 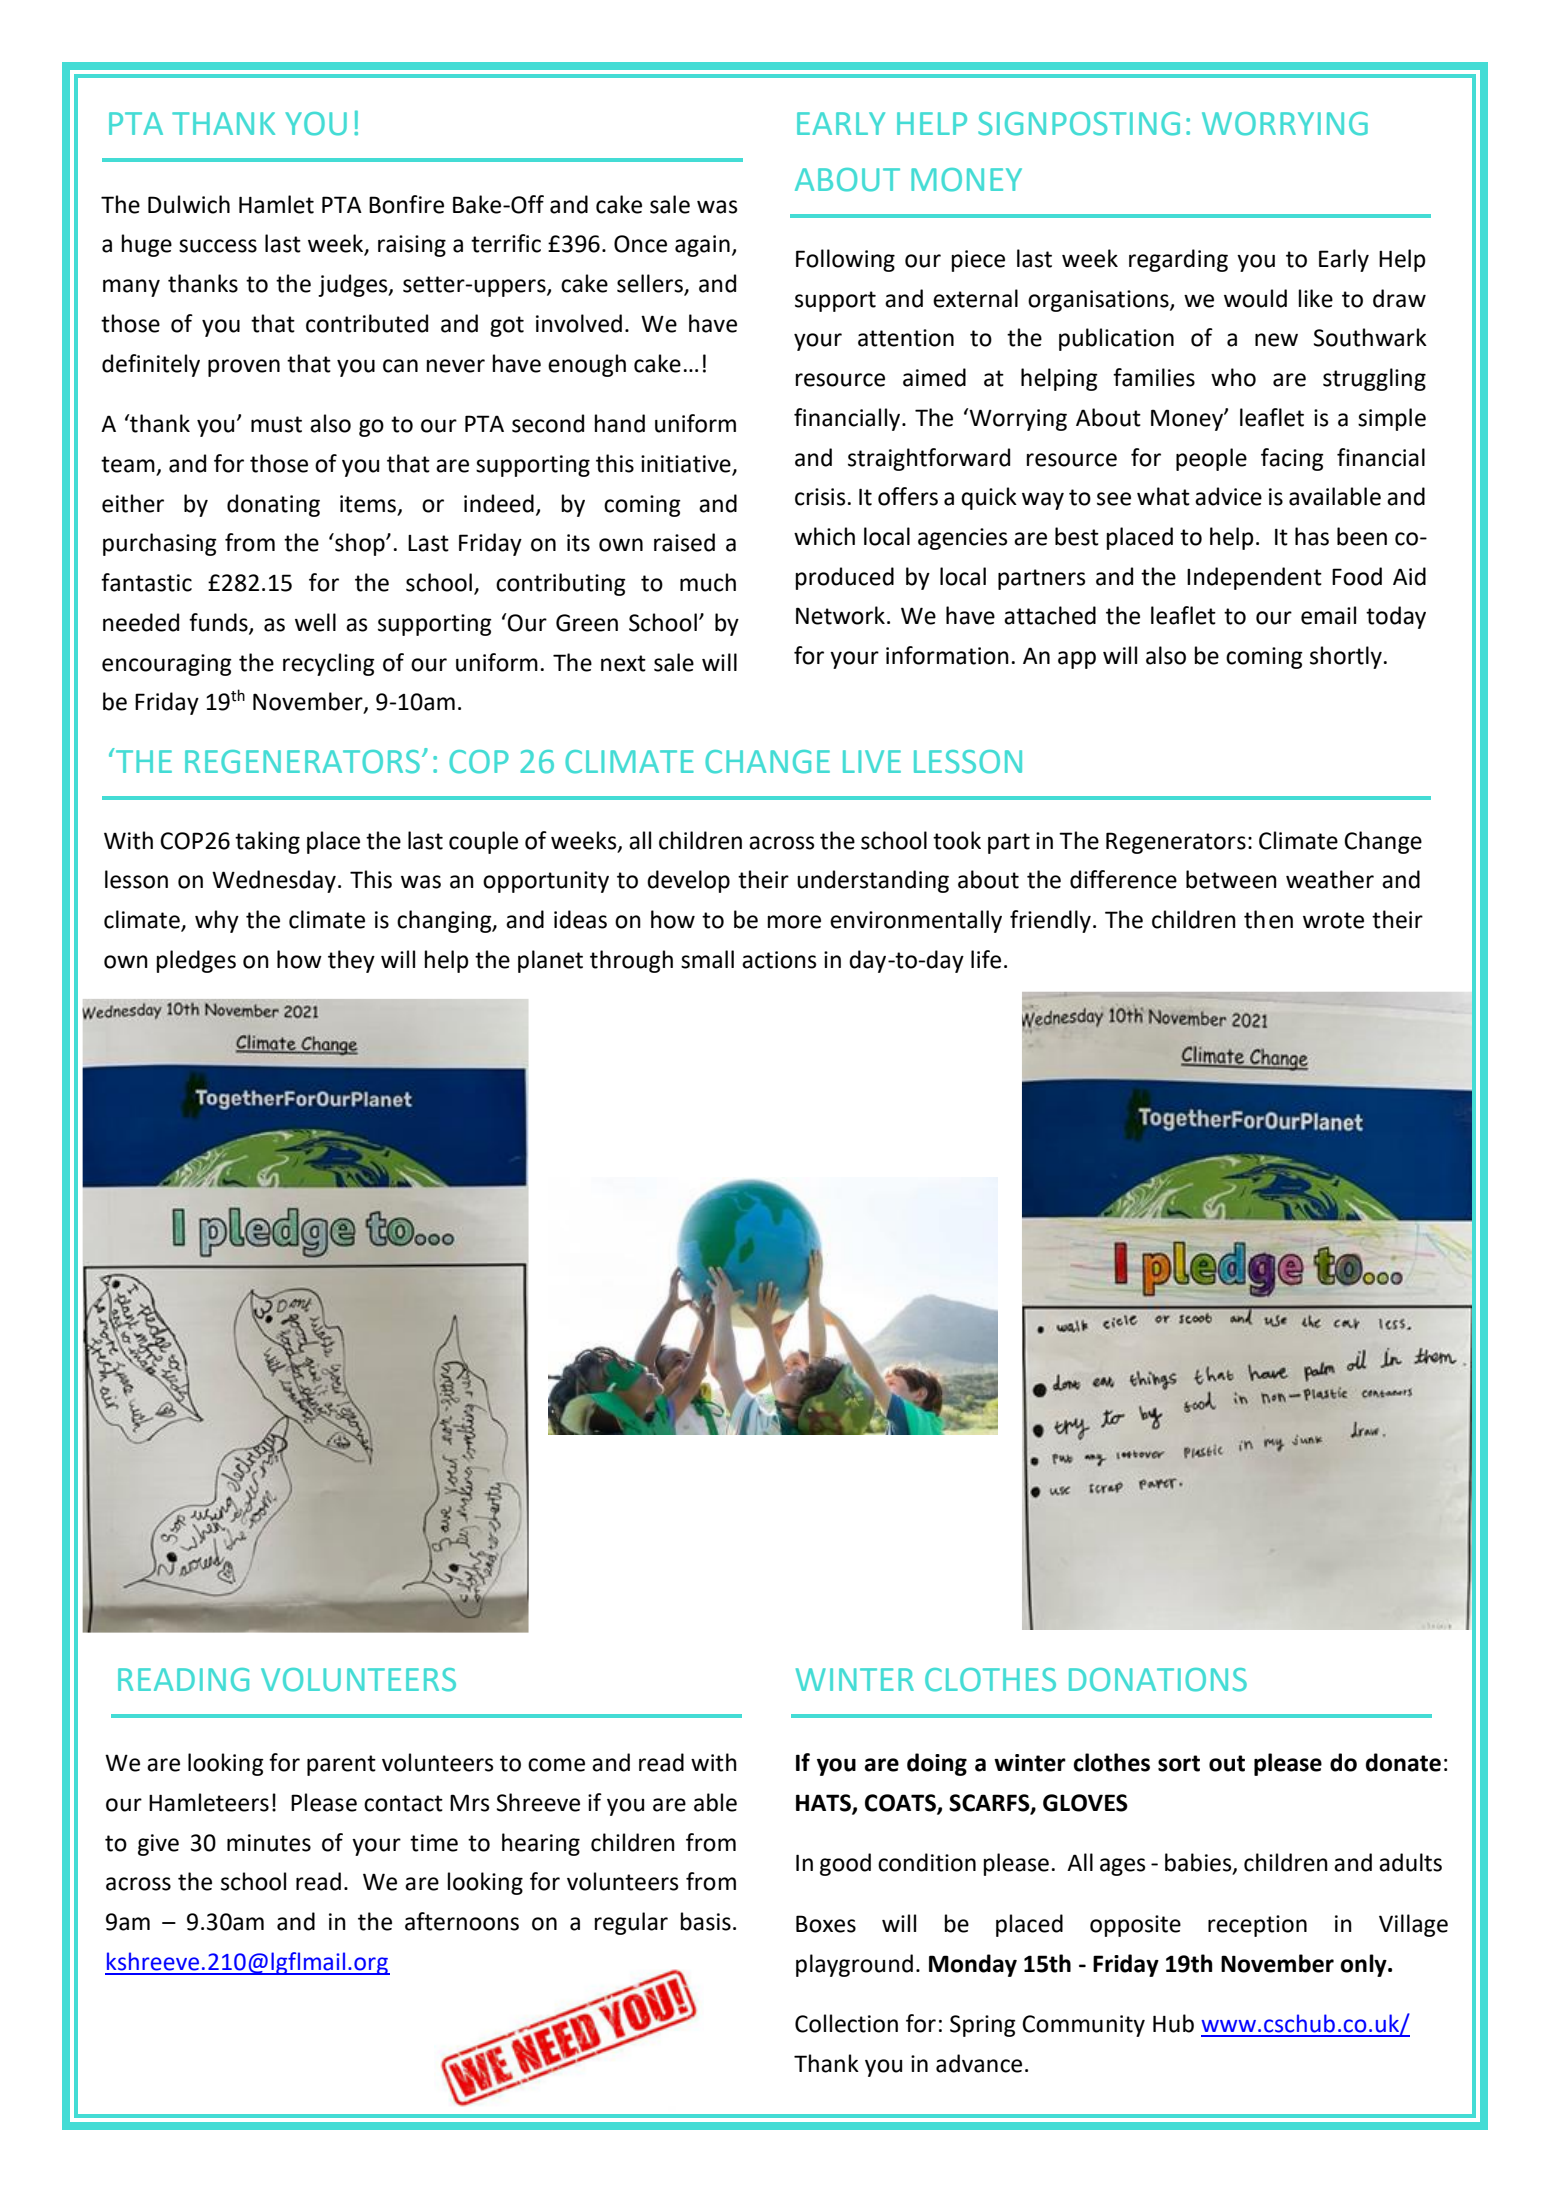 I want to click on reception, so click(x=1257, y=1926).
